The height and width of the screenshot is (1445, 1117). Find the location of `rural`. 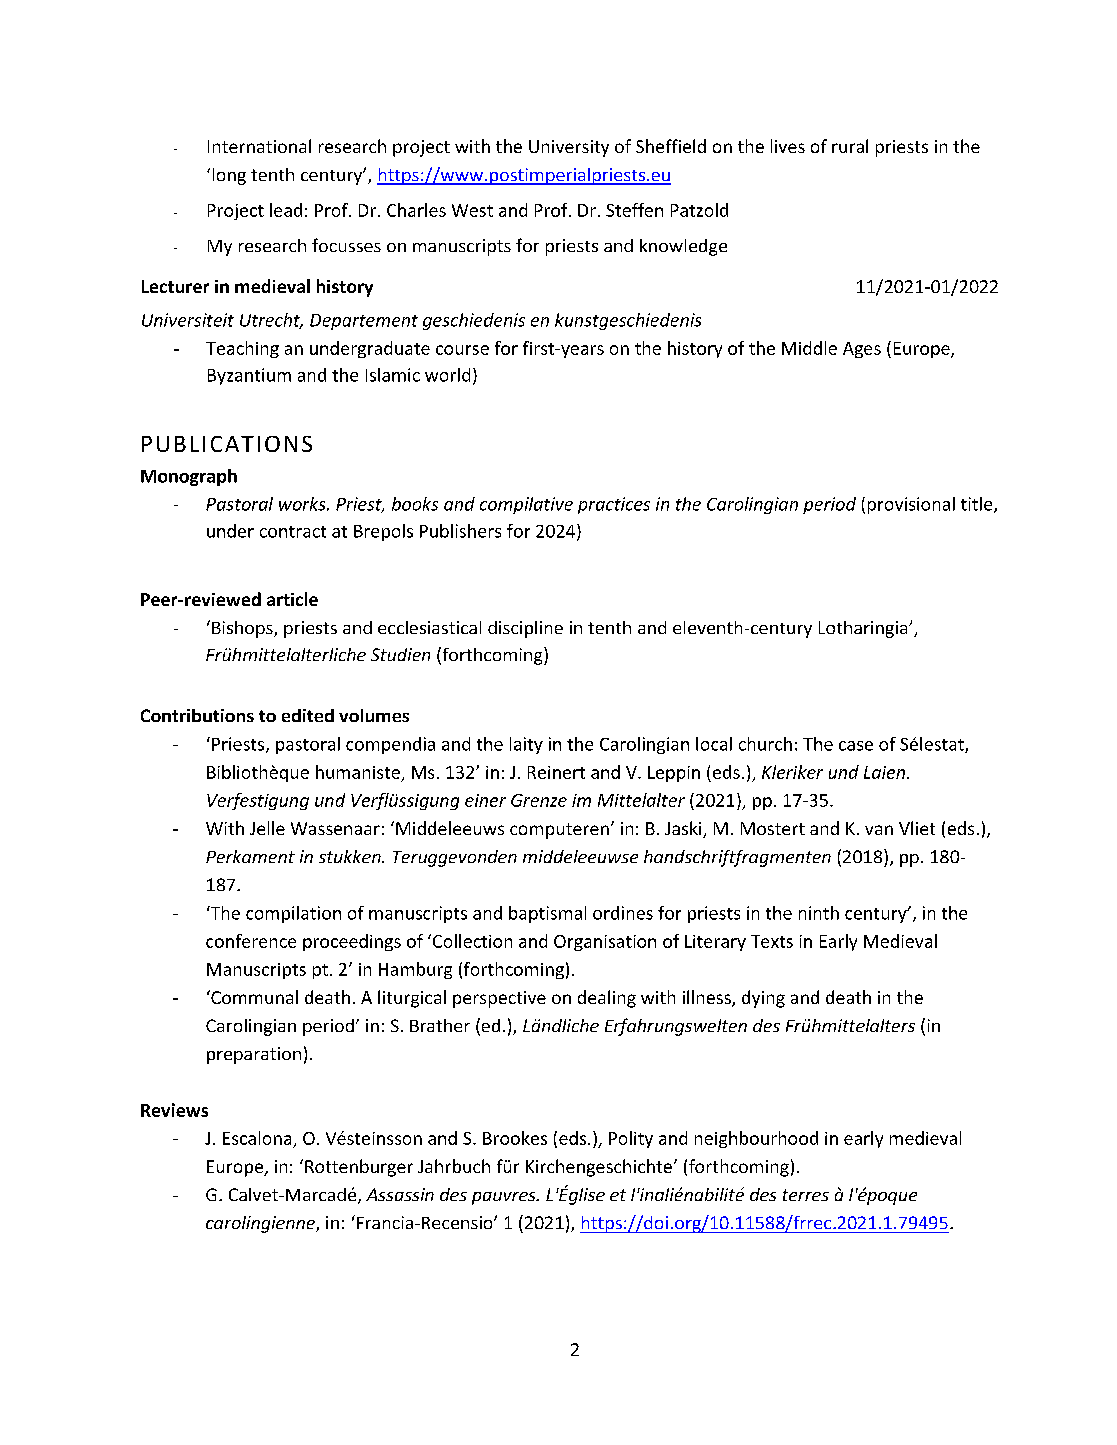

rural is located at coordinates (850, 146).
